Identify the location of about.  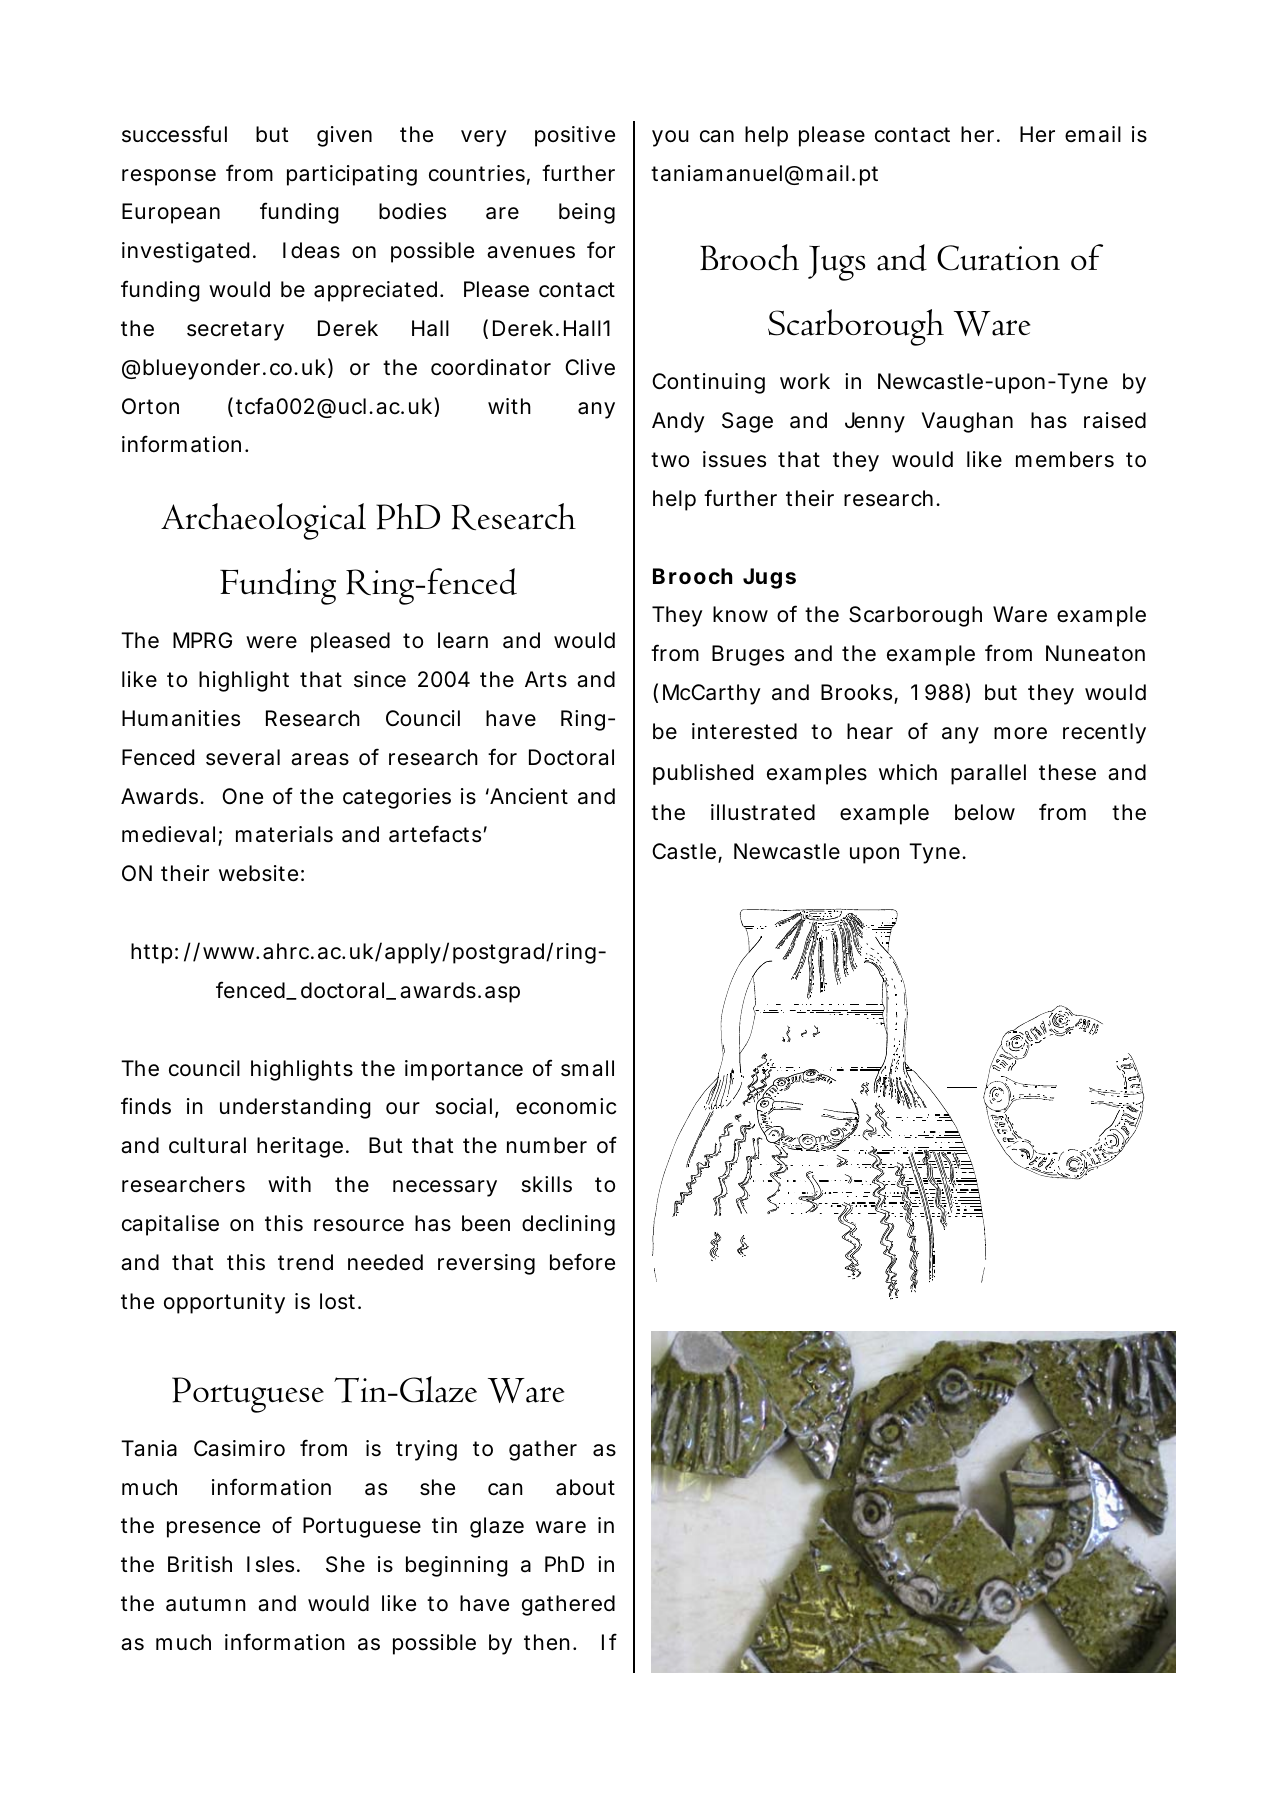
(585, 1487).
